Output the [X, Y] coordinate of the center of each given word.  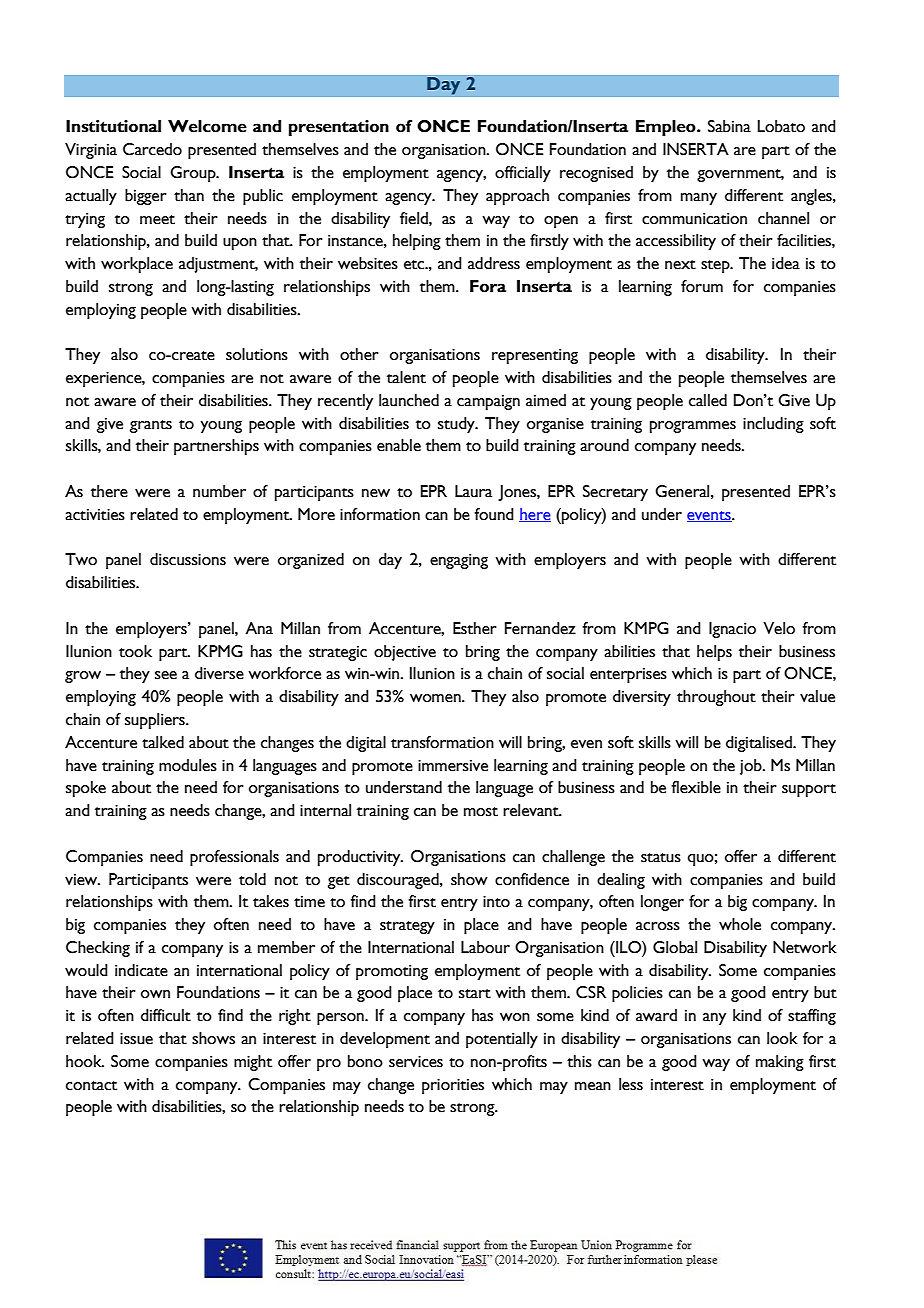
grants [151, 426]
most [481, 812]
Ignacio [732, 630]
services [416, 1062]
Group [194, 174]
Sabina [729, 126]
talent [406, 377]
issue [136, 1039]
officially [523, 174]
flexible [696, 787]
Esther [475, 628]
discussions [188, 559]
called [708, 400]
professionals [234, 858]
